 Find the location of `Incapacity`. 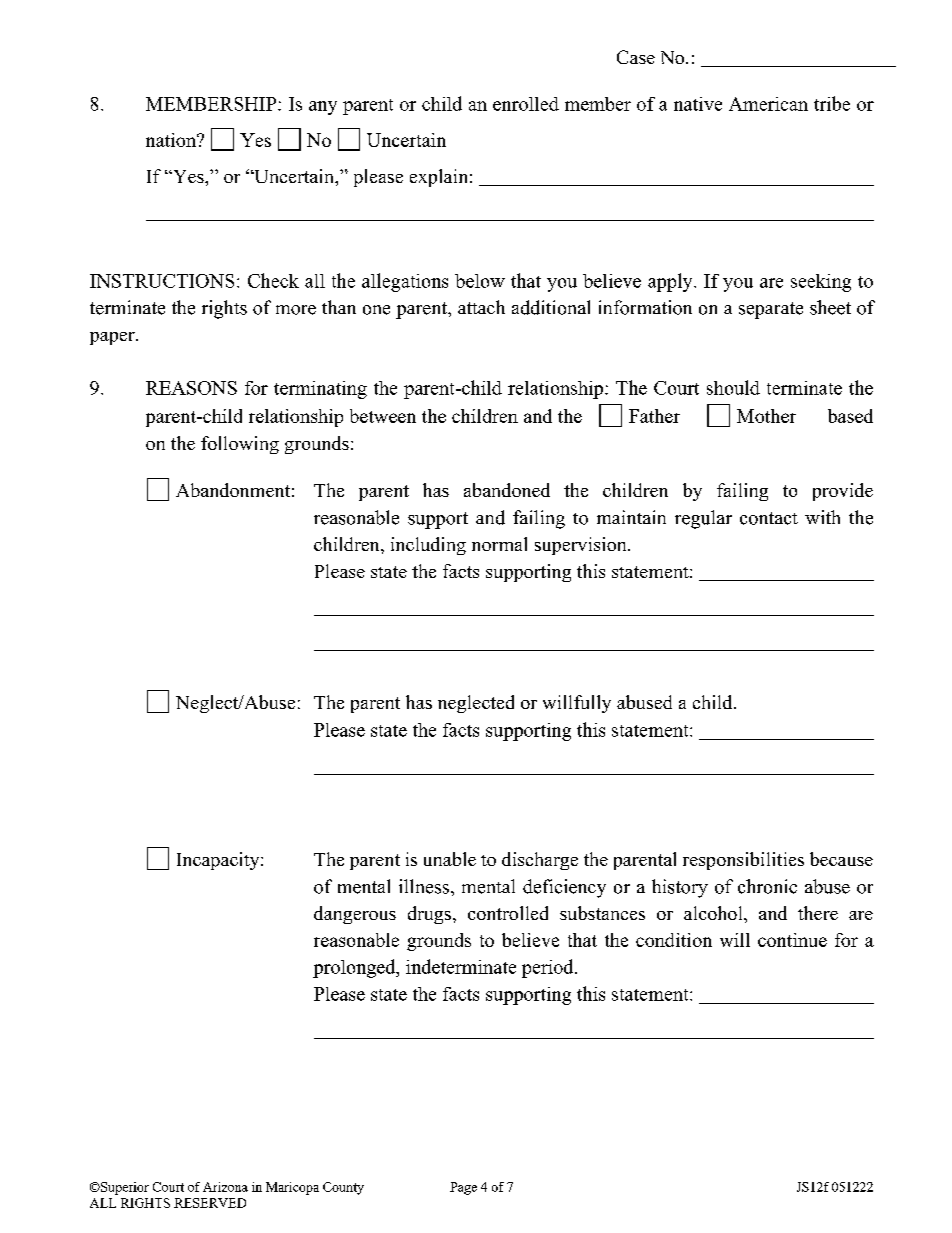

Incapacity is located at coordinates (219, 861).
